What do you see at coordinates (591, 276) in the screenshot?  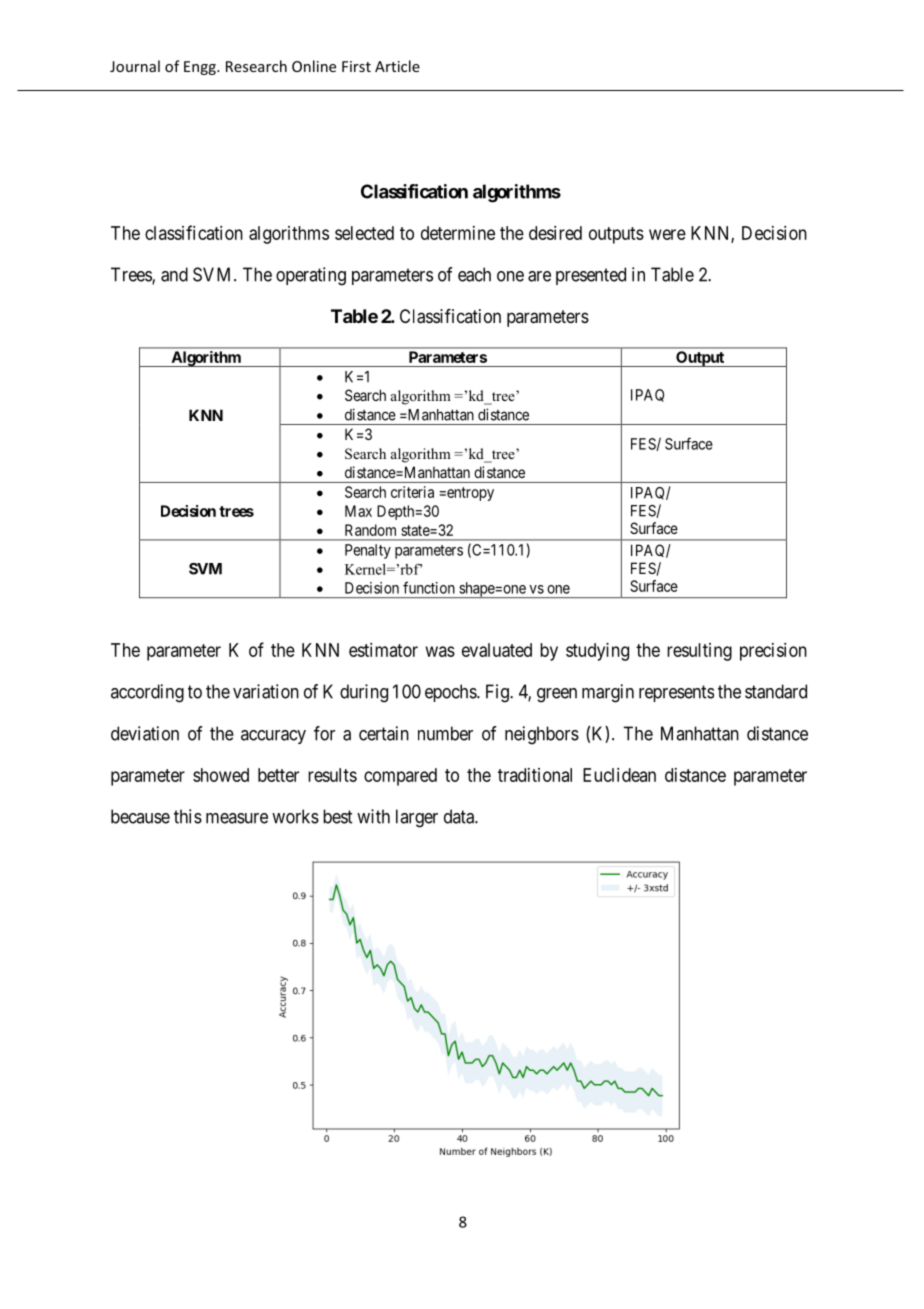 I see `presented` at bounding box center [591, 276].
